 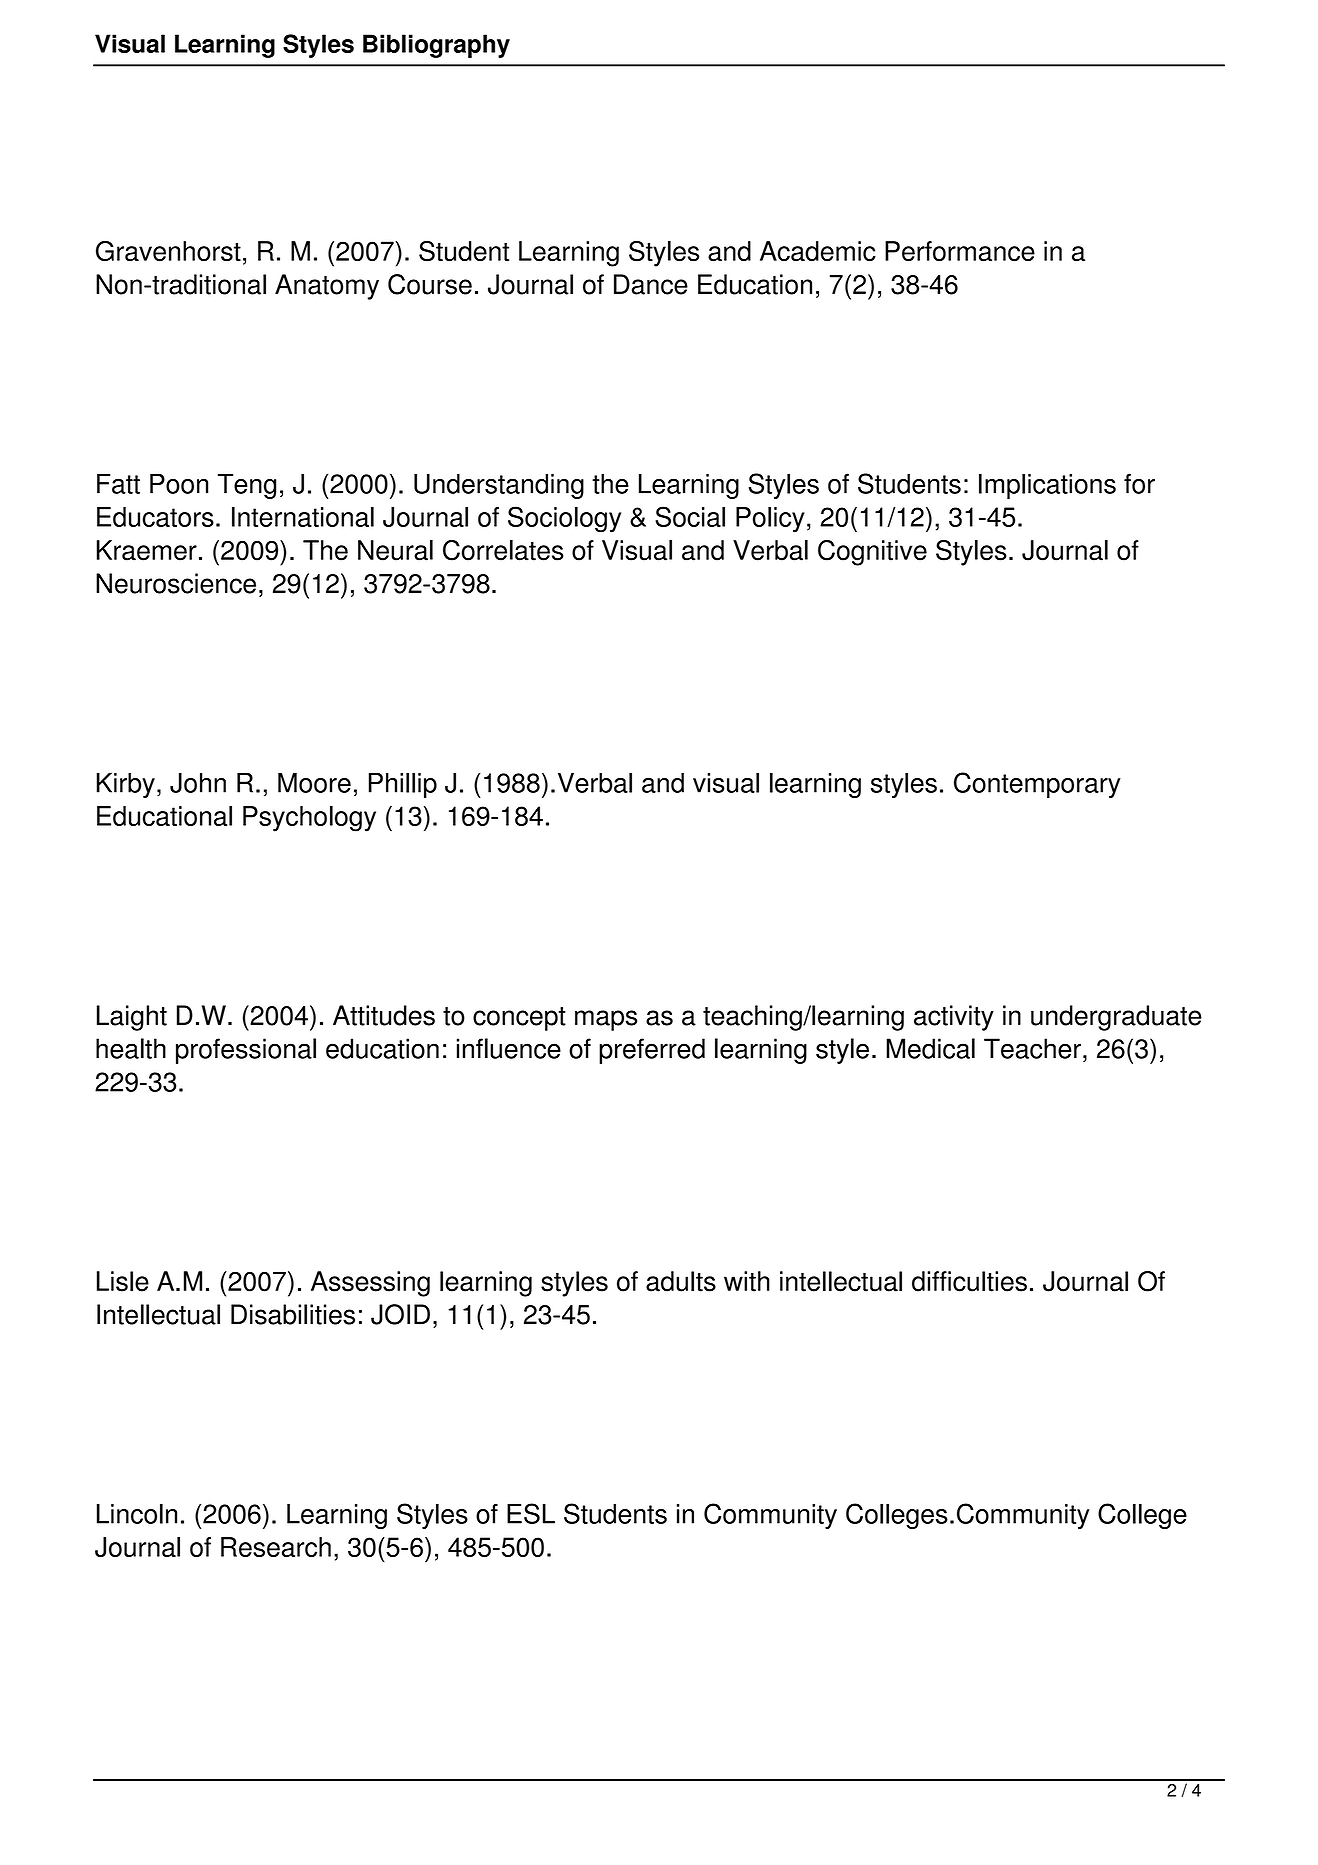 I want to click on Dance, so click(x=651, y=284).
